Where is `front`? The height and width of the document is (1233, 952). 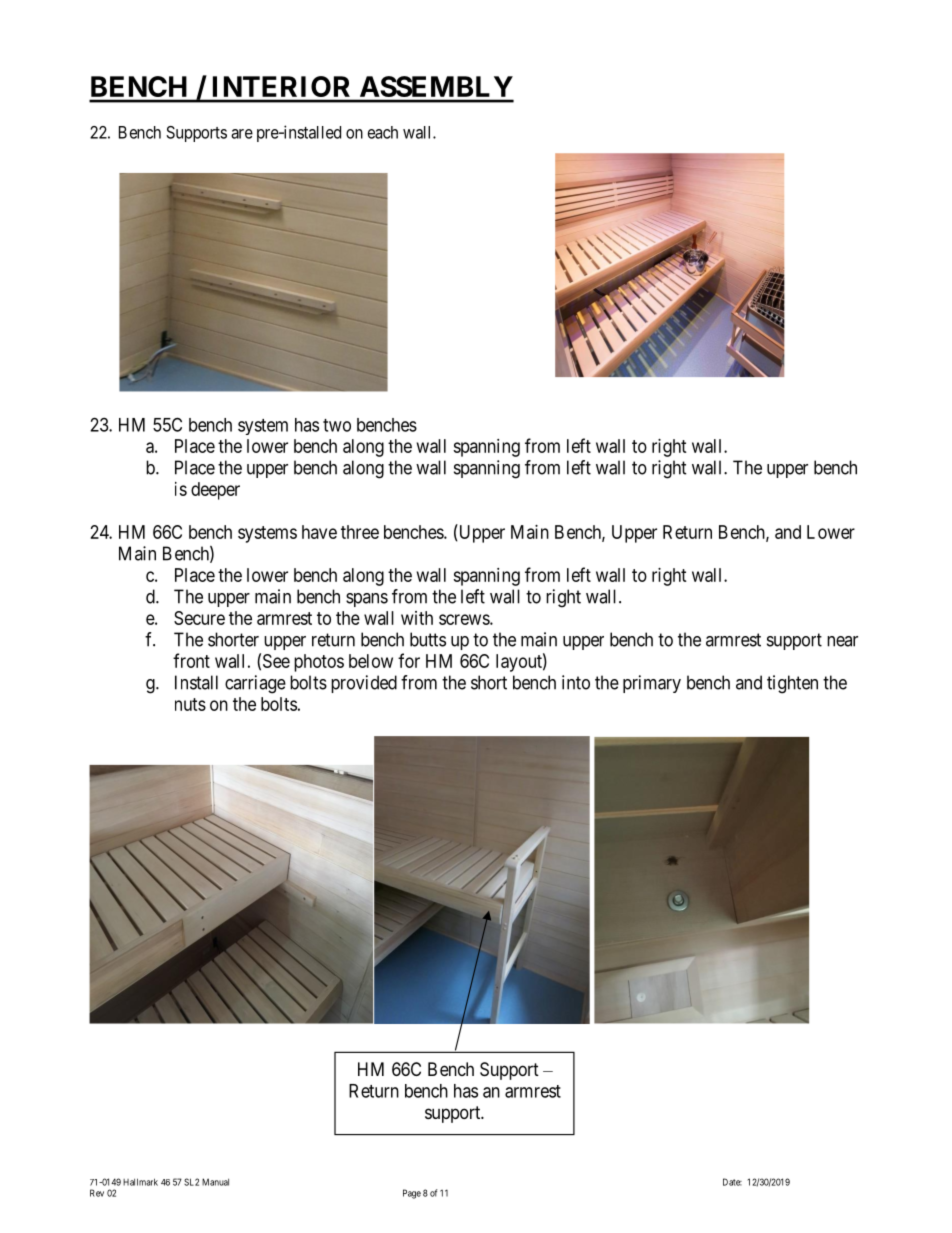
front is located at coordinates (191, 660).
